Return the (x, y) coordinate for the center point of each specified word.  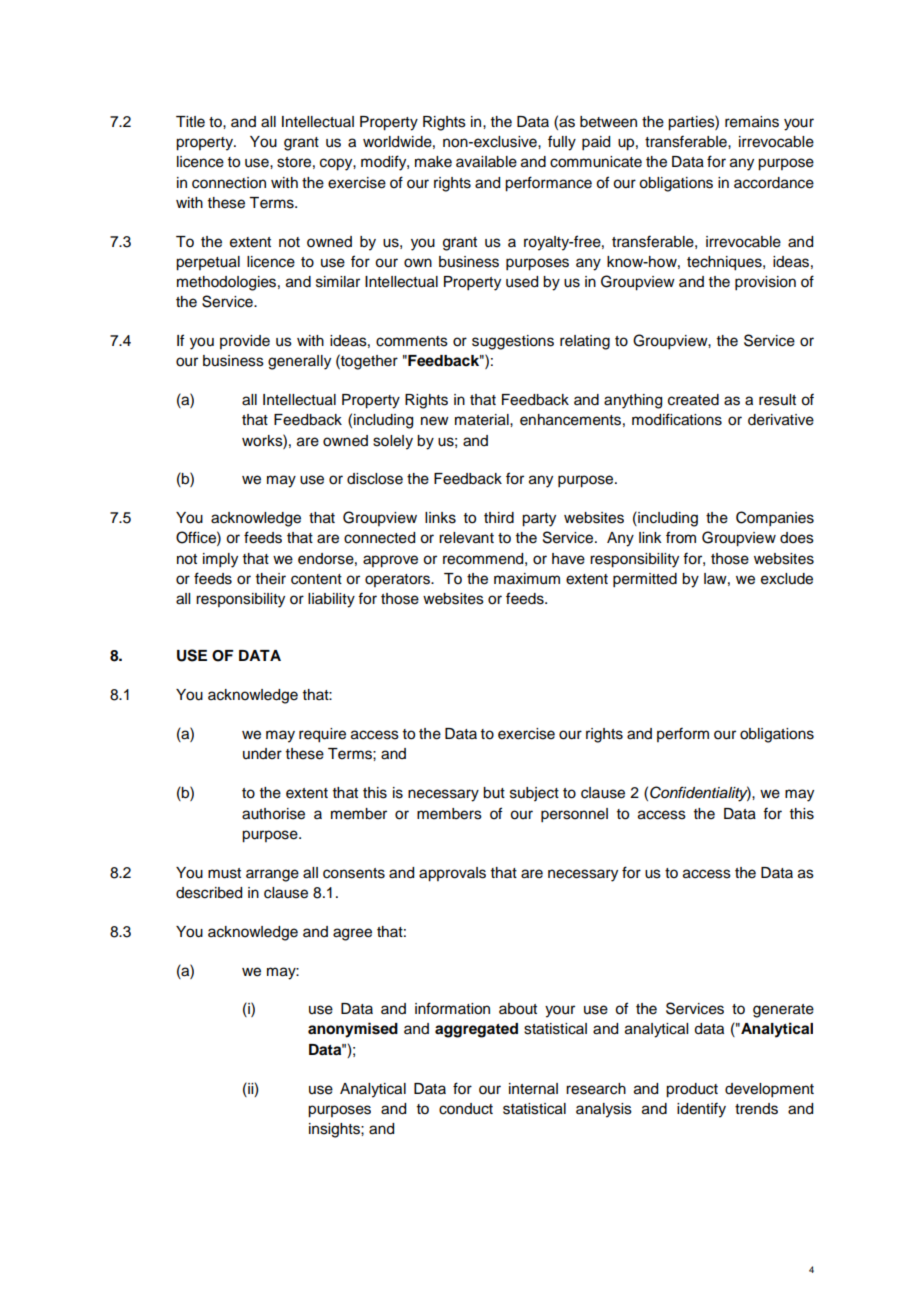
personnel (574, 815)
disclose (375, 479)
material (483, 420)
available (486, 162)
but (494, 793)
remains (752, 122)
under (262, 754)
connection (229, 183)
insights (335, 1130)
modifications (677, 419)
